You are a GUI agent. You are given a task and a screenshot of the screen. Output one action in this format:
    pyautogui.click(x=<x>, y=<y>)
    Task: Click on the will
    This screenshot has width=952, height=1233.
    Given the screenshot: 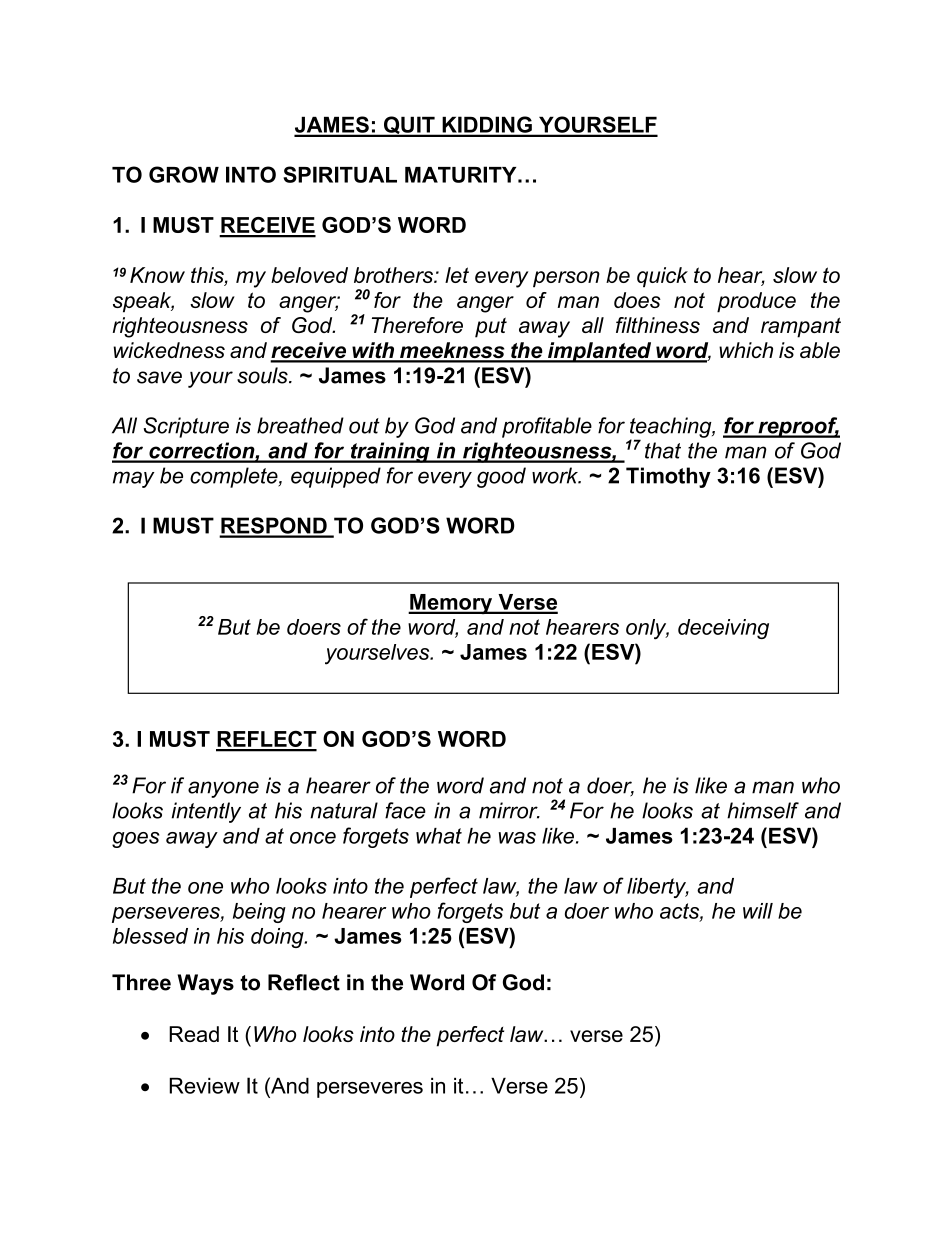 What is the action you would take?
    pyautogui.click(x=758, y=911)
